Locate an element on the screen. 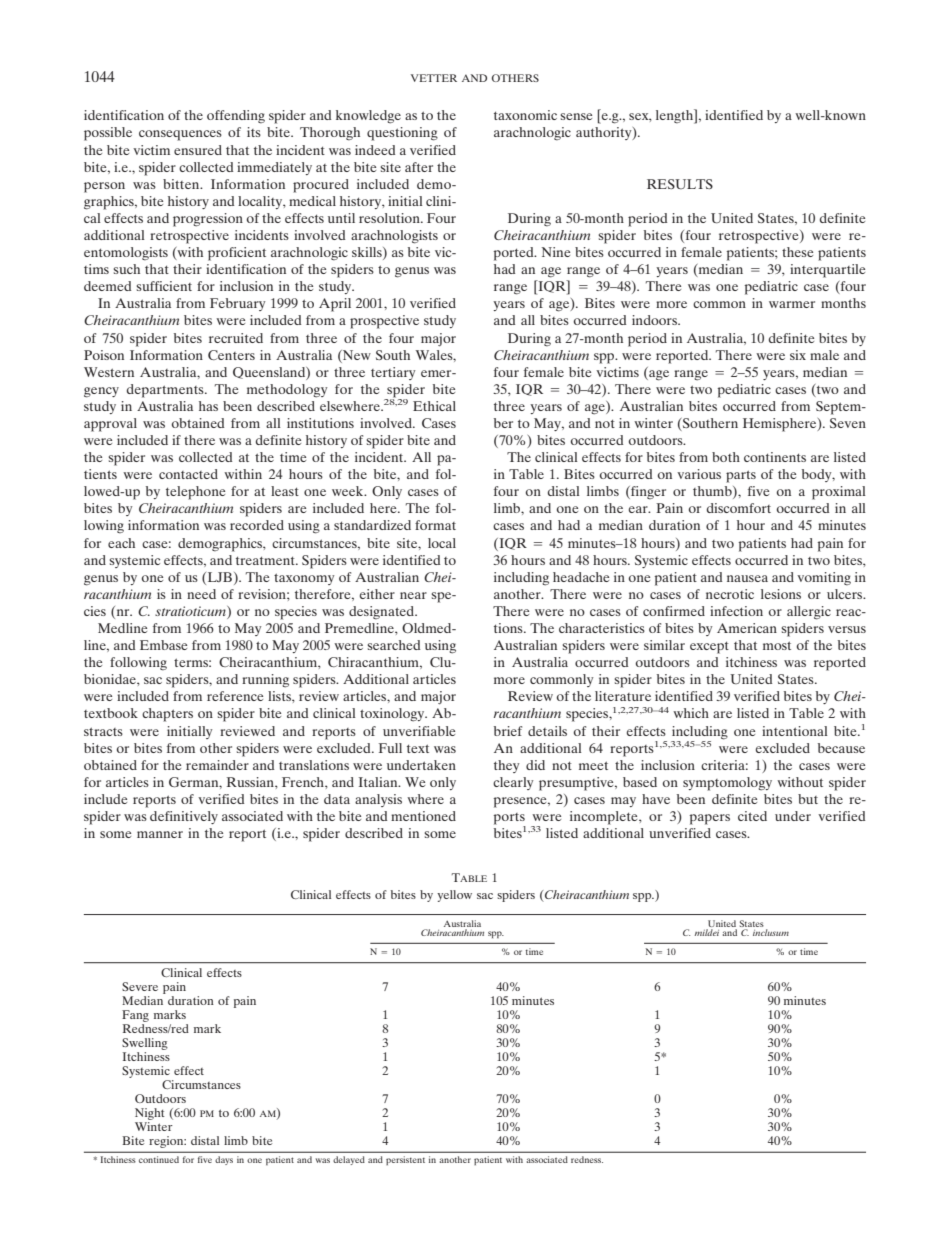 This screenshot has height=1233, width=952. RESULTS is located at coordinates (680, 184).
